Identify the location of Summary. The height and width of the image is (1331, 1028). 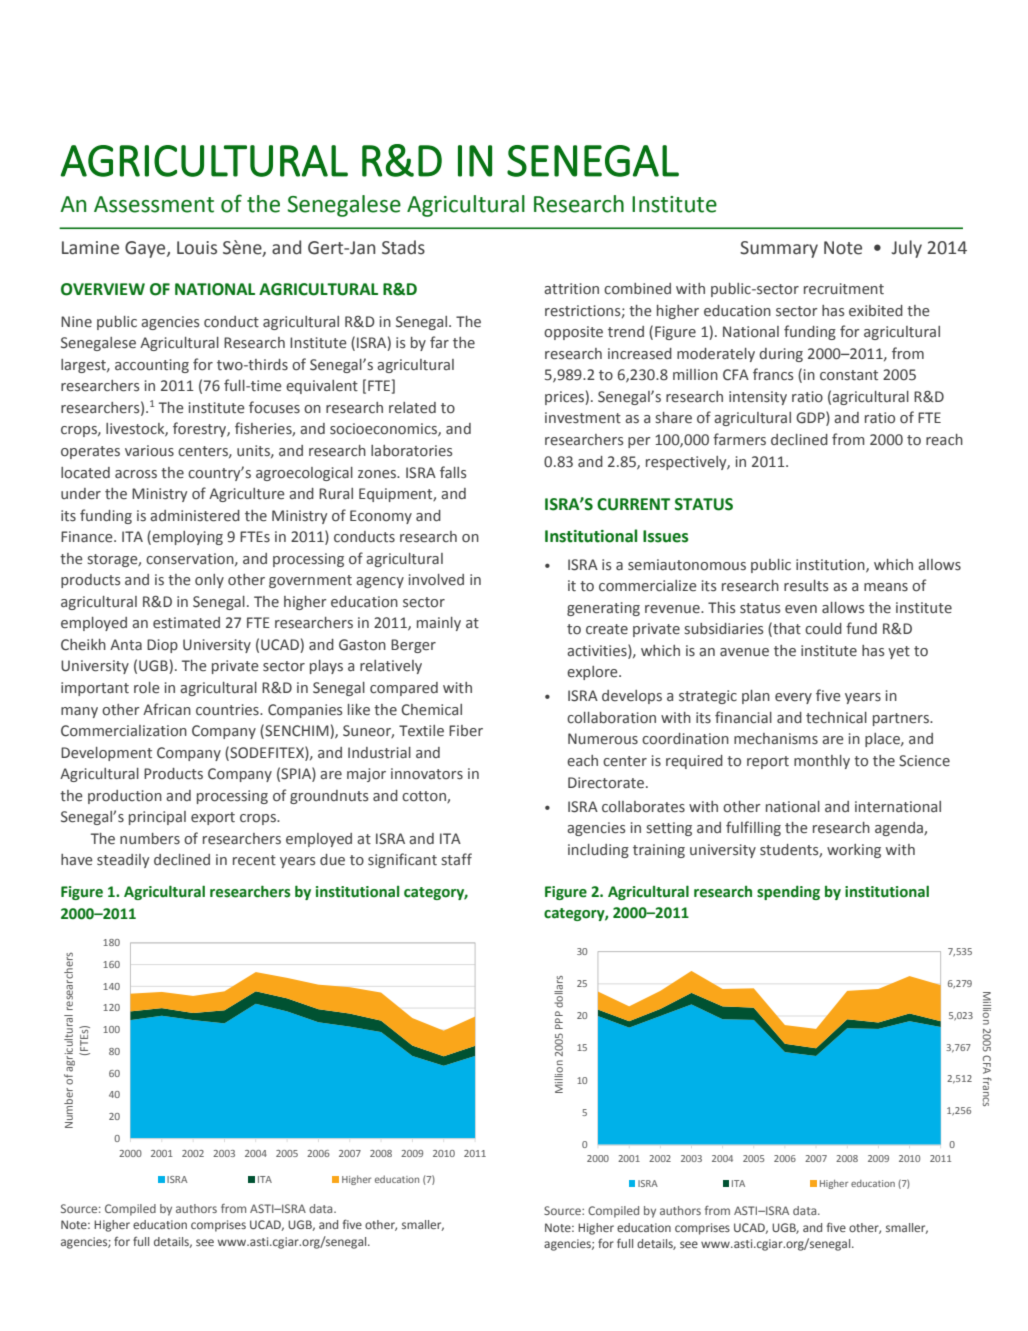
(779, 249).
